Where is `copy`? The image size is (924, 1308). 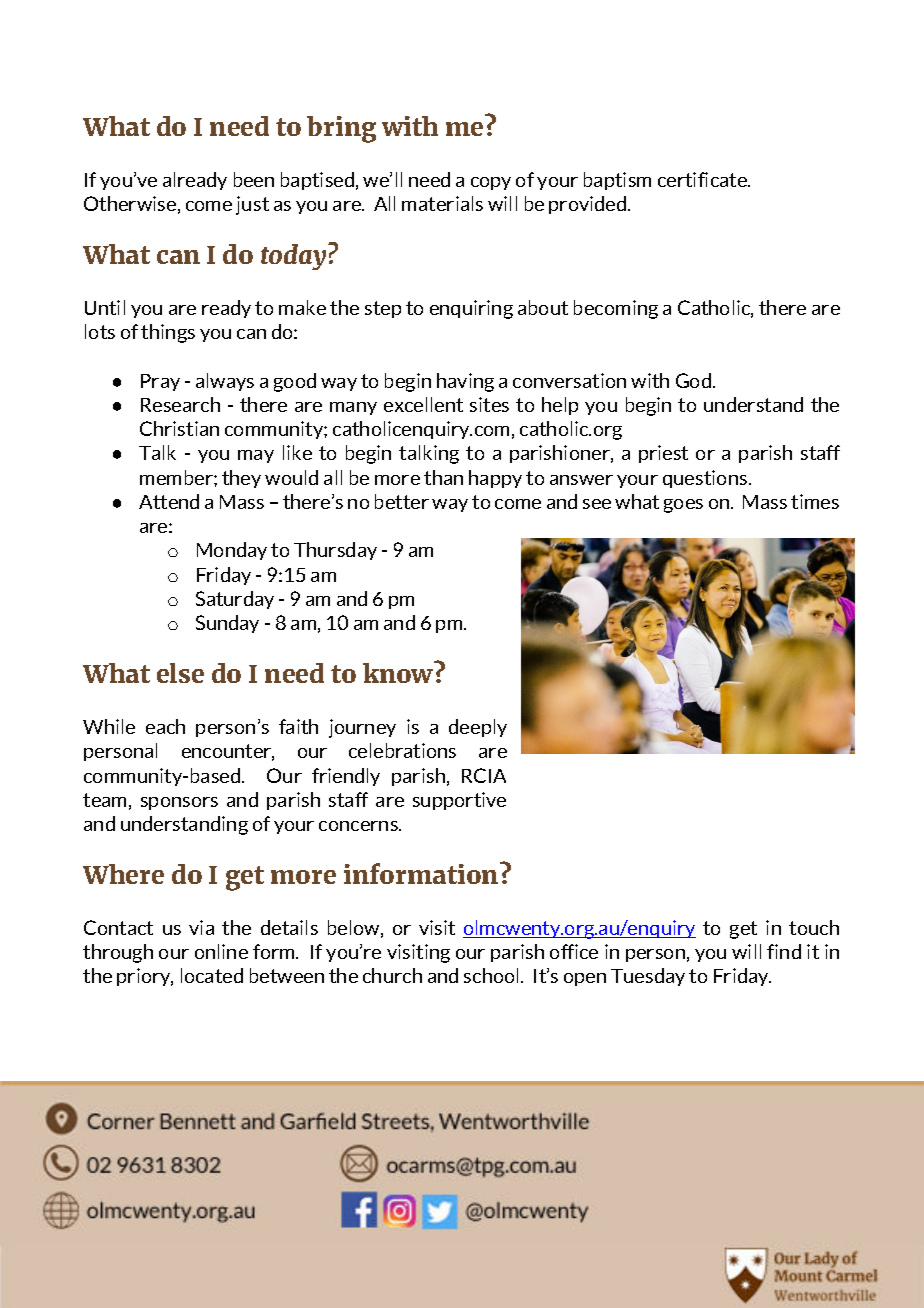
copy is located at coordinates (491, 183).
